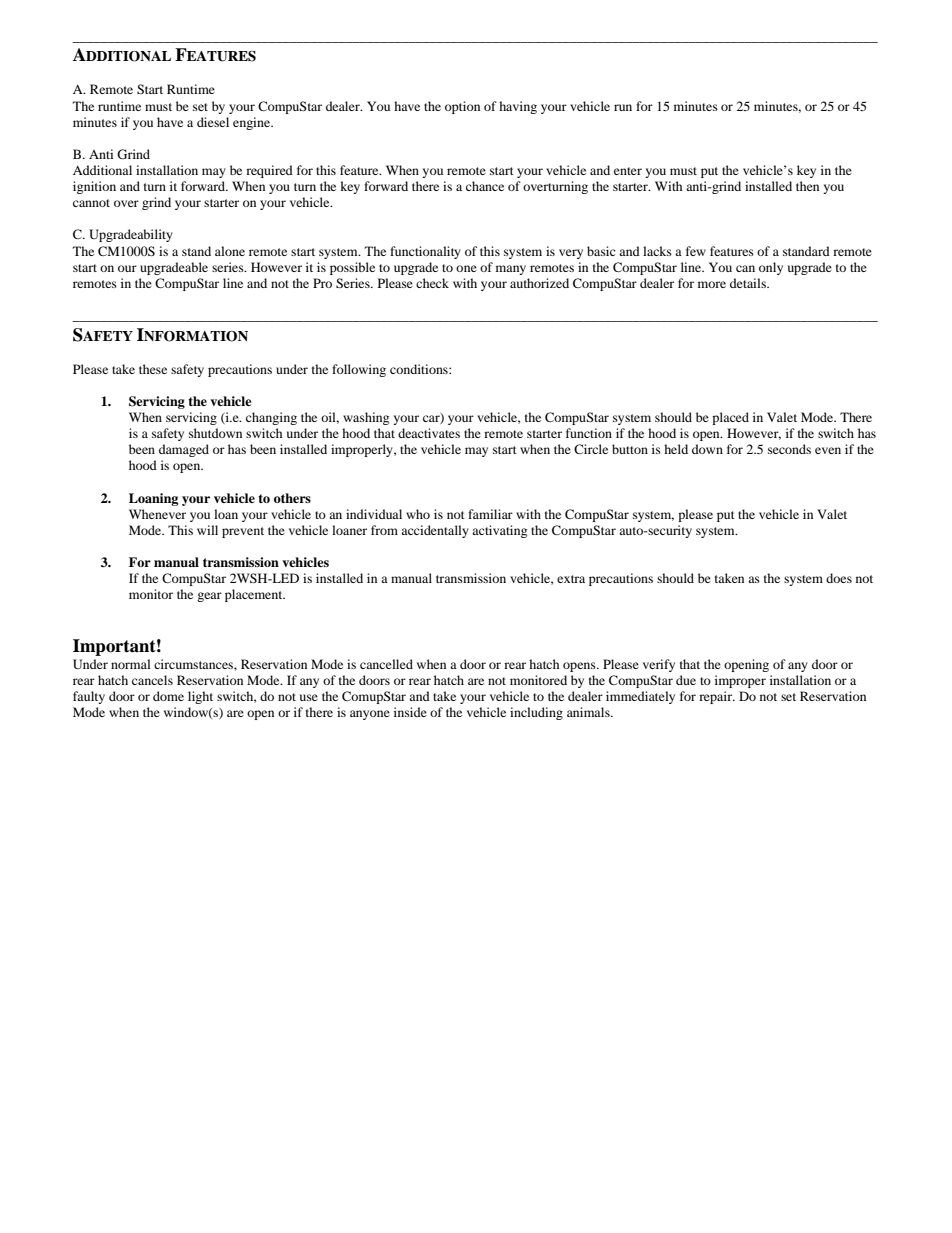  What do you see at coordinates (271, 418) in the image?
I see `changing` at bounding box center [271, 418].
